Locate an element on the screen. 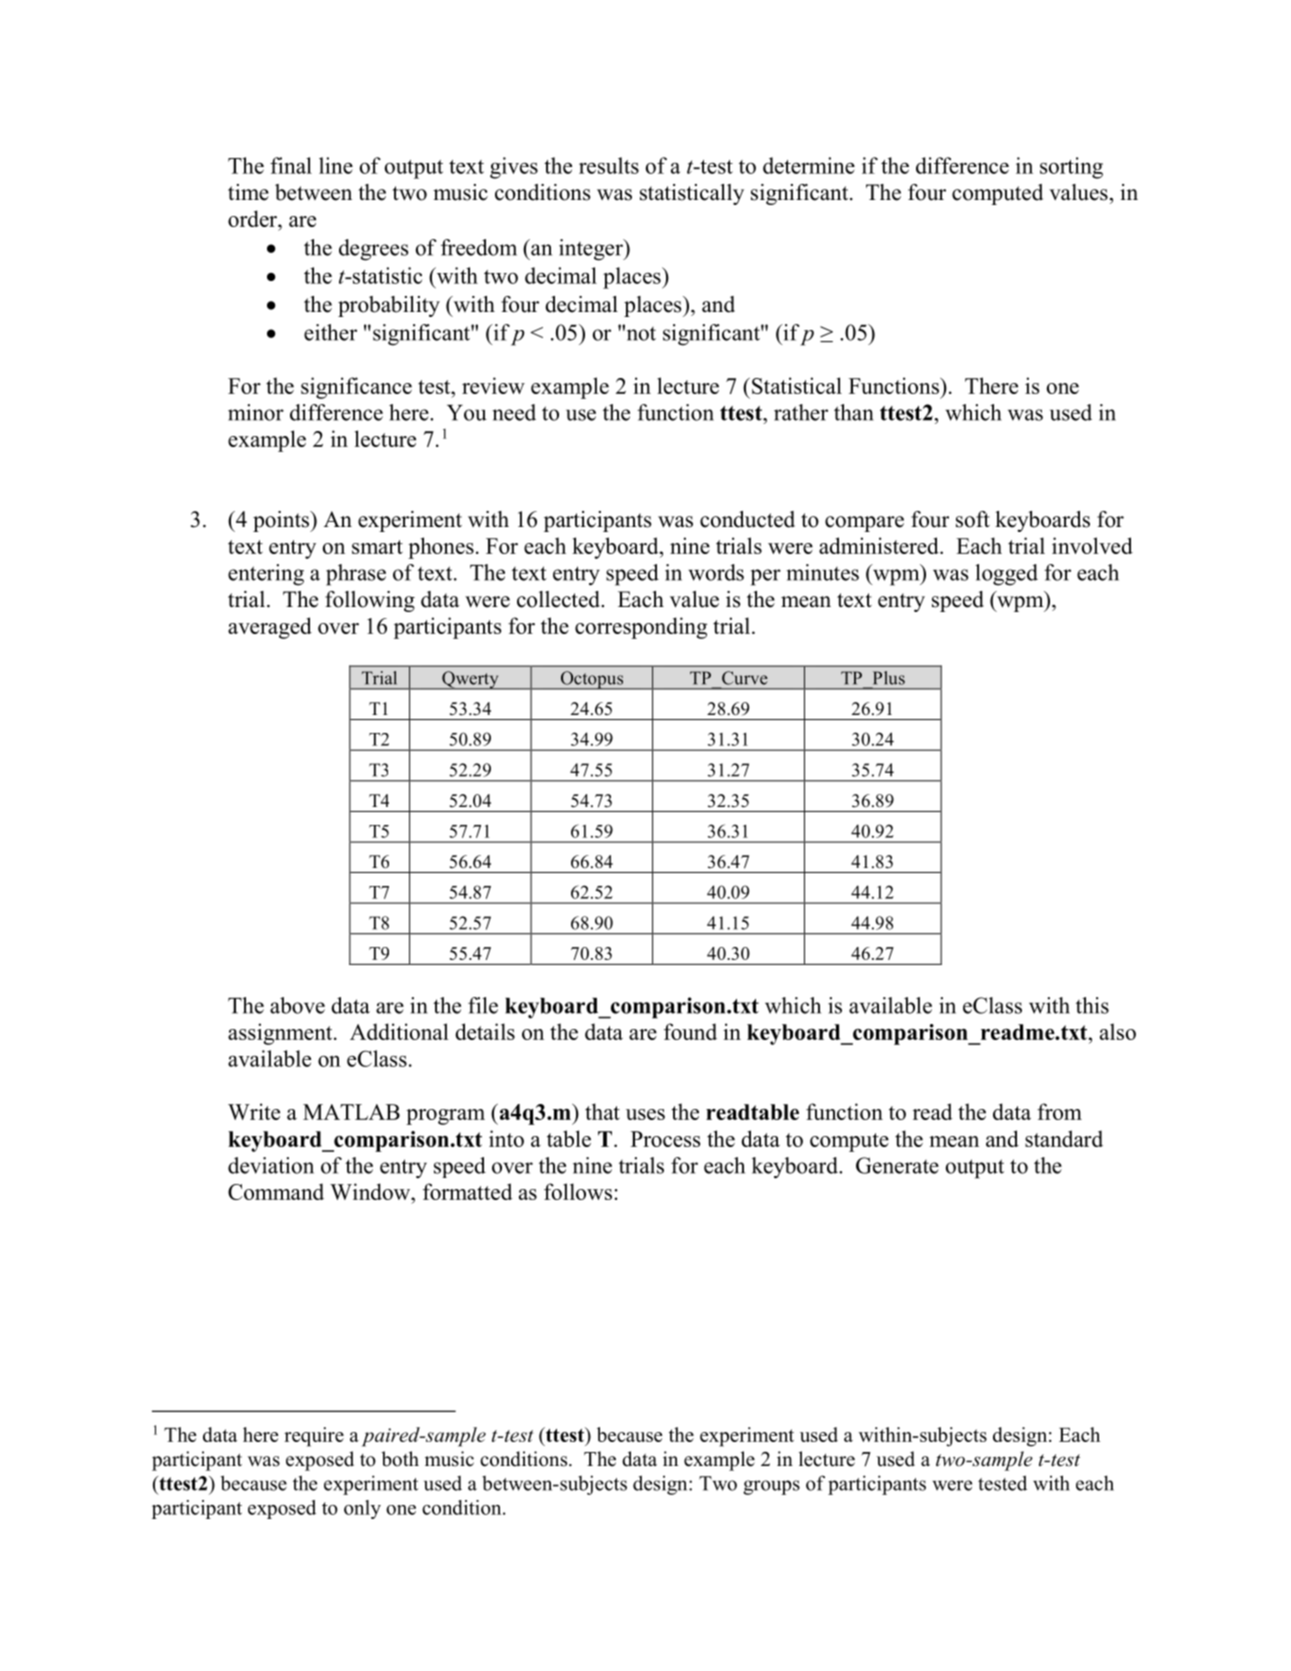  line is located at coordinates (336, 165).
